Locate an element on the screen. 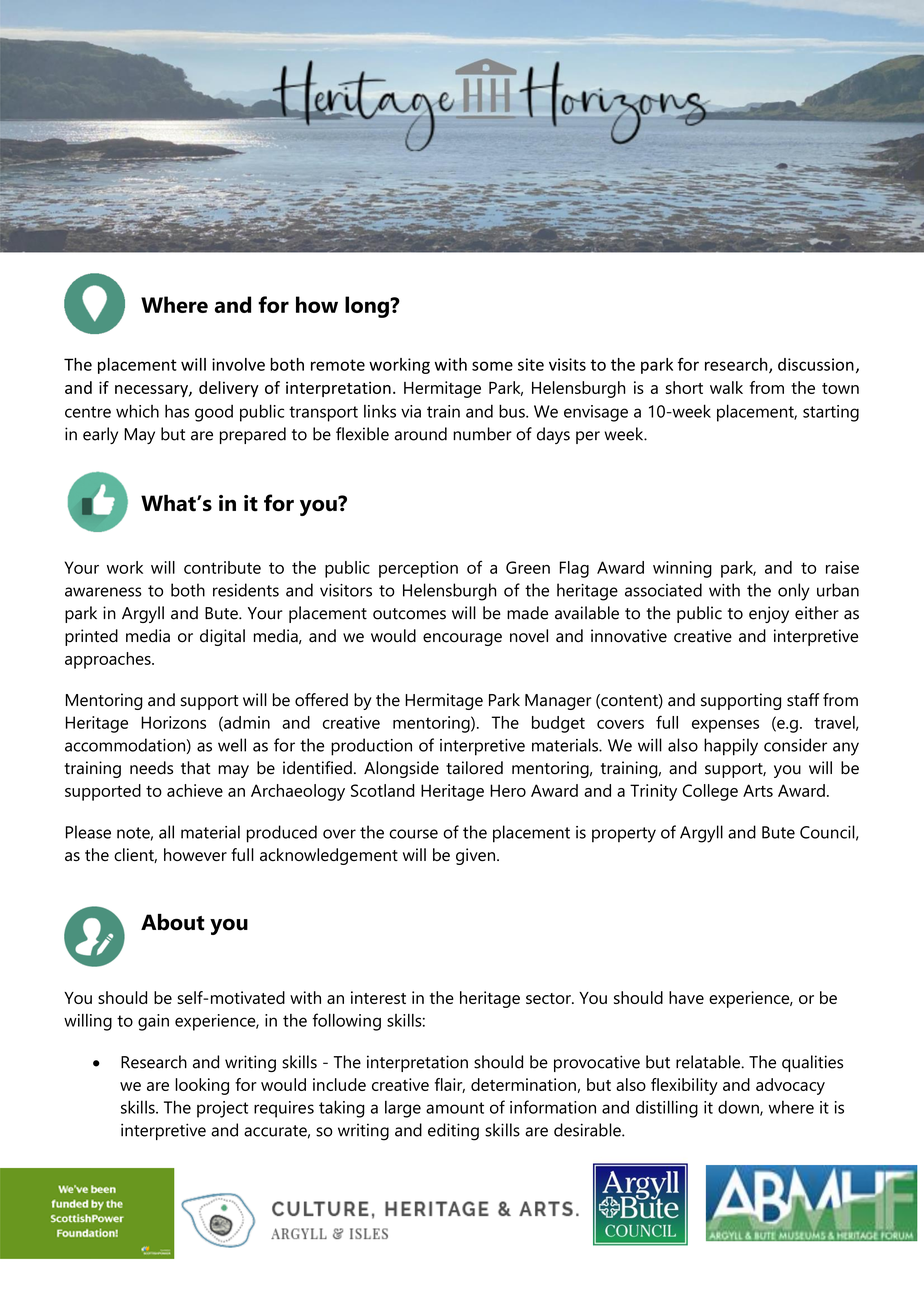  enjoy is located at coordinates (769, 614).
